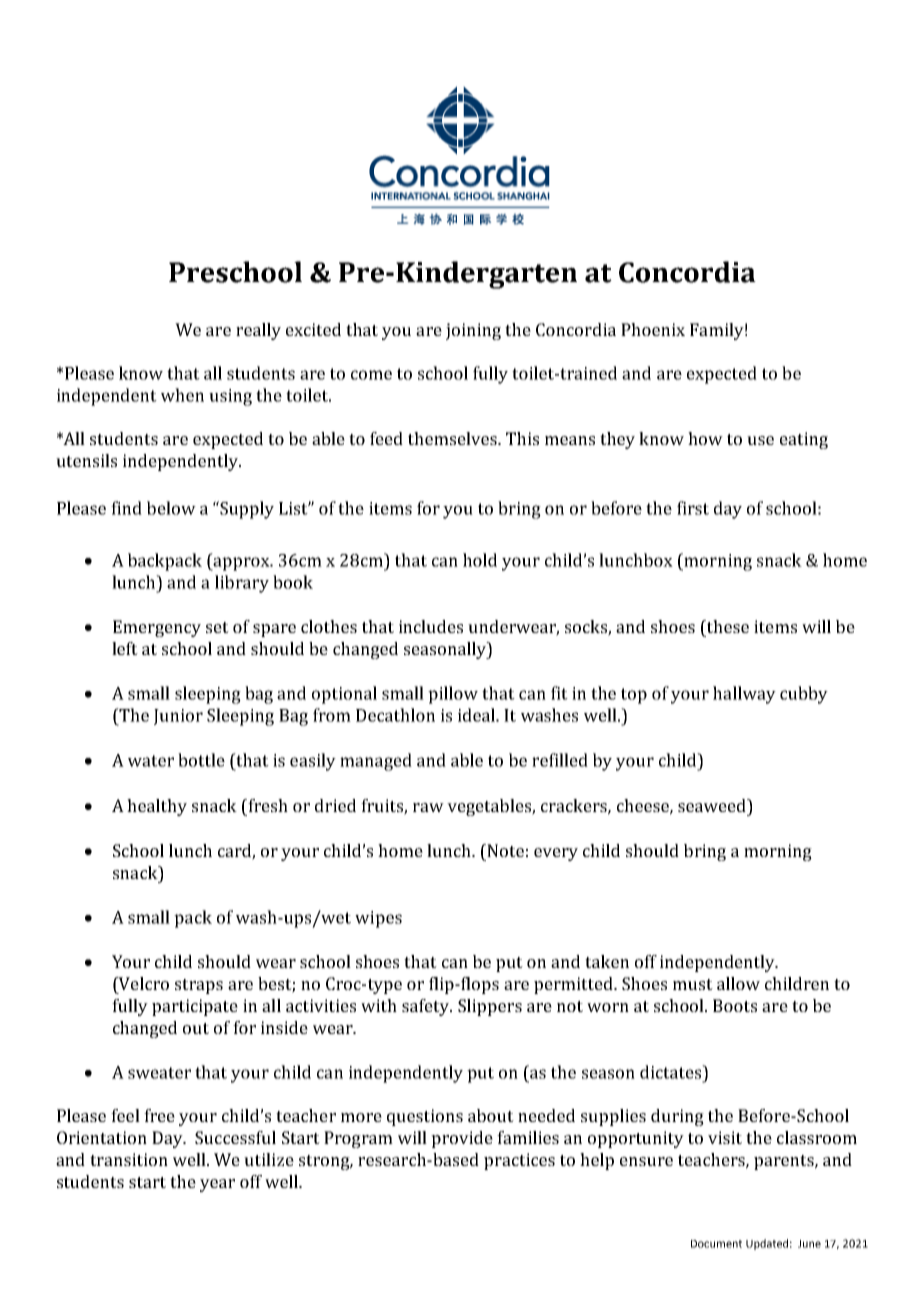 The width and height of the screenshot is (924, 1308). I want to click on safety, so click(427, 1007).
